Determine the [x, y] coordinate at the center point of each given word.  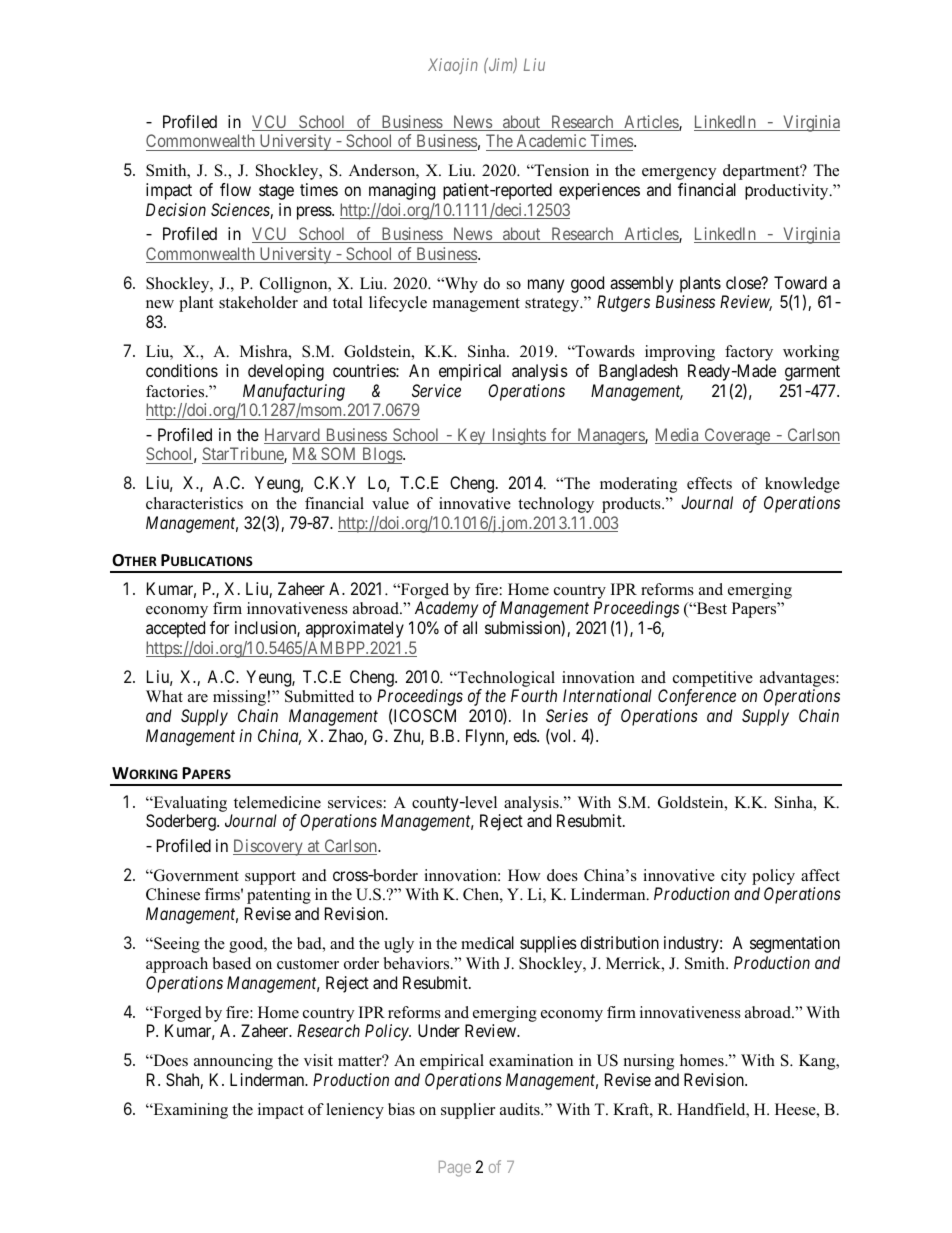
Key [471, 436]
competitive [713, 679]
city [733, 877]
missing [239, 698]
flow [235, 189]
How [524, 875]
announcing [233, 1062]
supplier [468, 1111]
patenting [279, 896]
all [470, 627]
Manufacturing [294, 392]
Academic [551, 140]
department [762, 172]
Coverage [737, 436]
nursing [649, 1062]
